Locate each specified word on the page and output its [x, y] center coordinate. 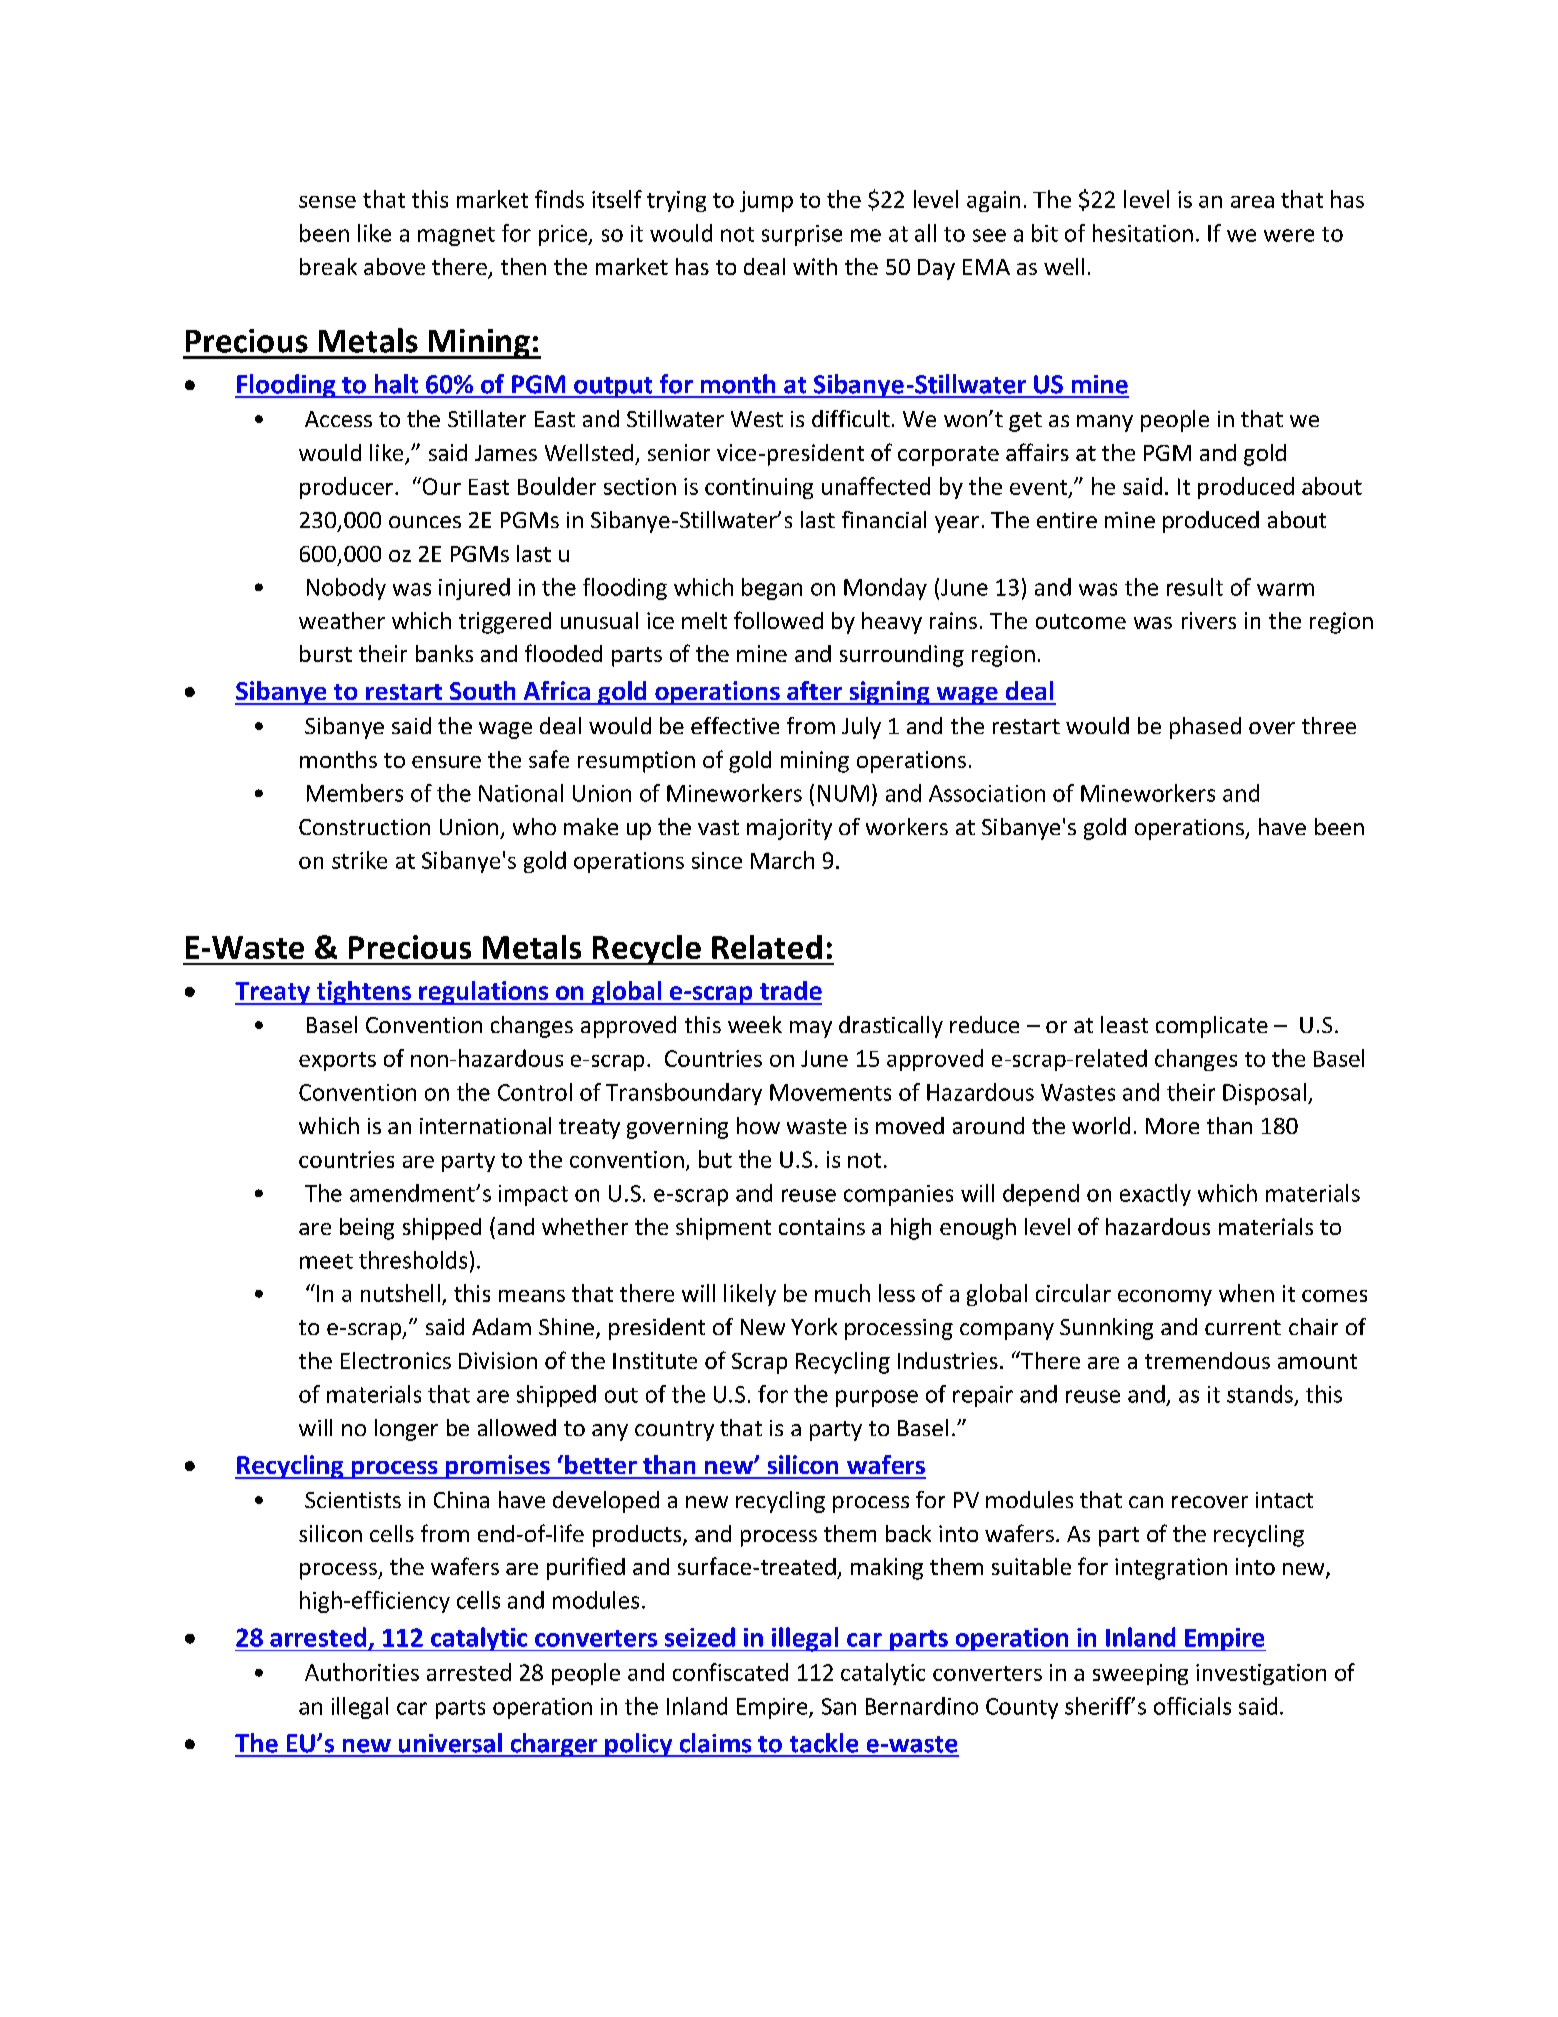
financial [884, 519]
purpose [877, 1398]
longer [406, 1430]
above [394, 266]
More [1172, 1126]
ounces [425, 522]
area [1252, 202]
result [1195, 587]
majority [789, 829]
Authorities [362, 1672]
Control [535, 1092]
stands [1260, 1394]
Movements [830, 1092]
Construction [364, 827]
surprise [802, 235]
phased [1205, 728]
